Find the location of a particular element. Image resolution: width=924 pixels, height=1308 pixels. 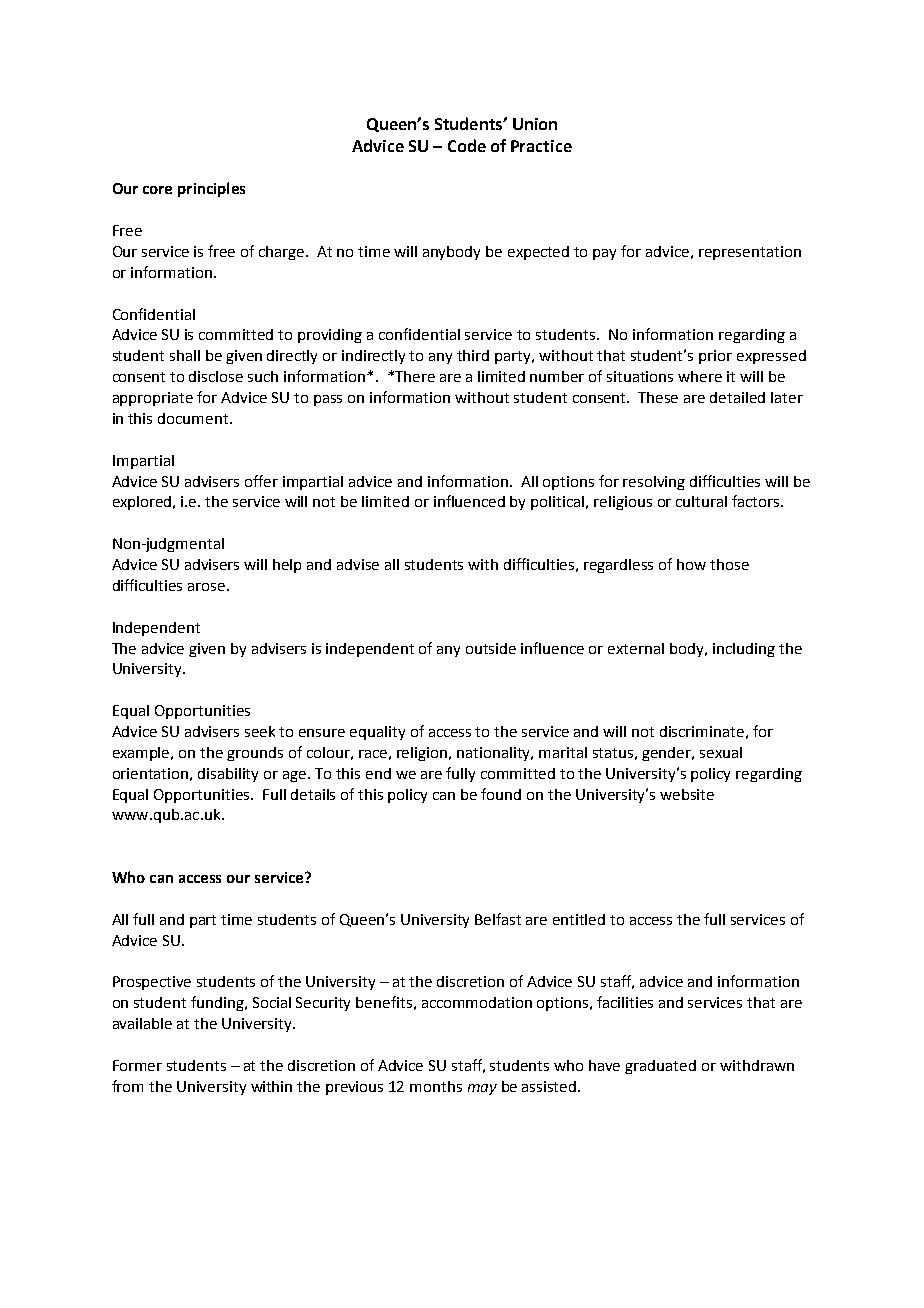

months is located at coordinates (436, 1086).
